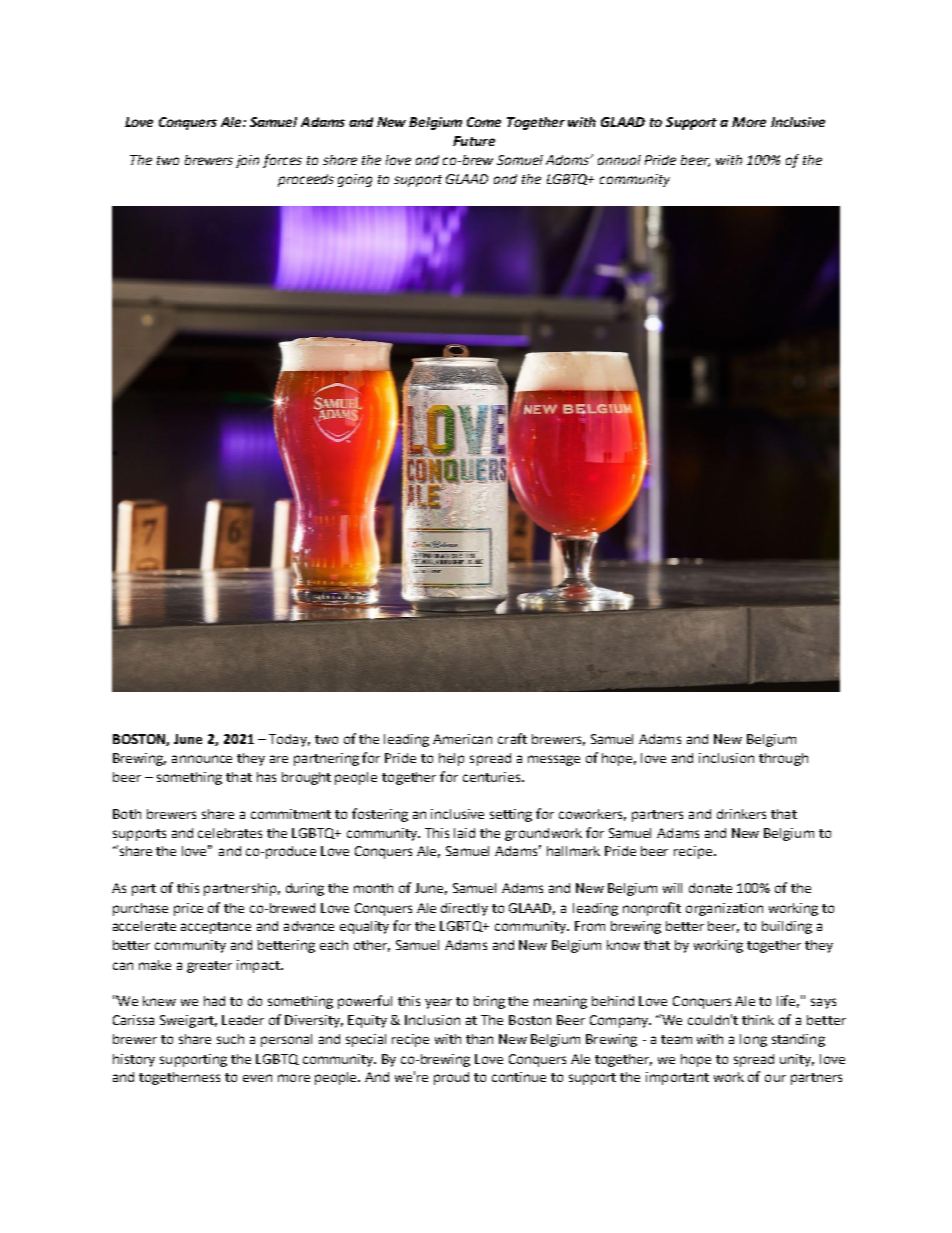 The height and width of the screenshot is (1233, 952). I want to click on Come, so click(484, 122).
